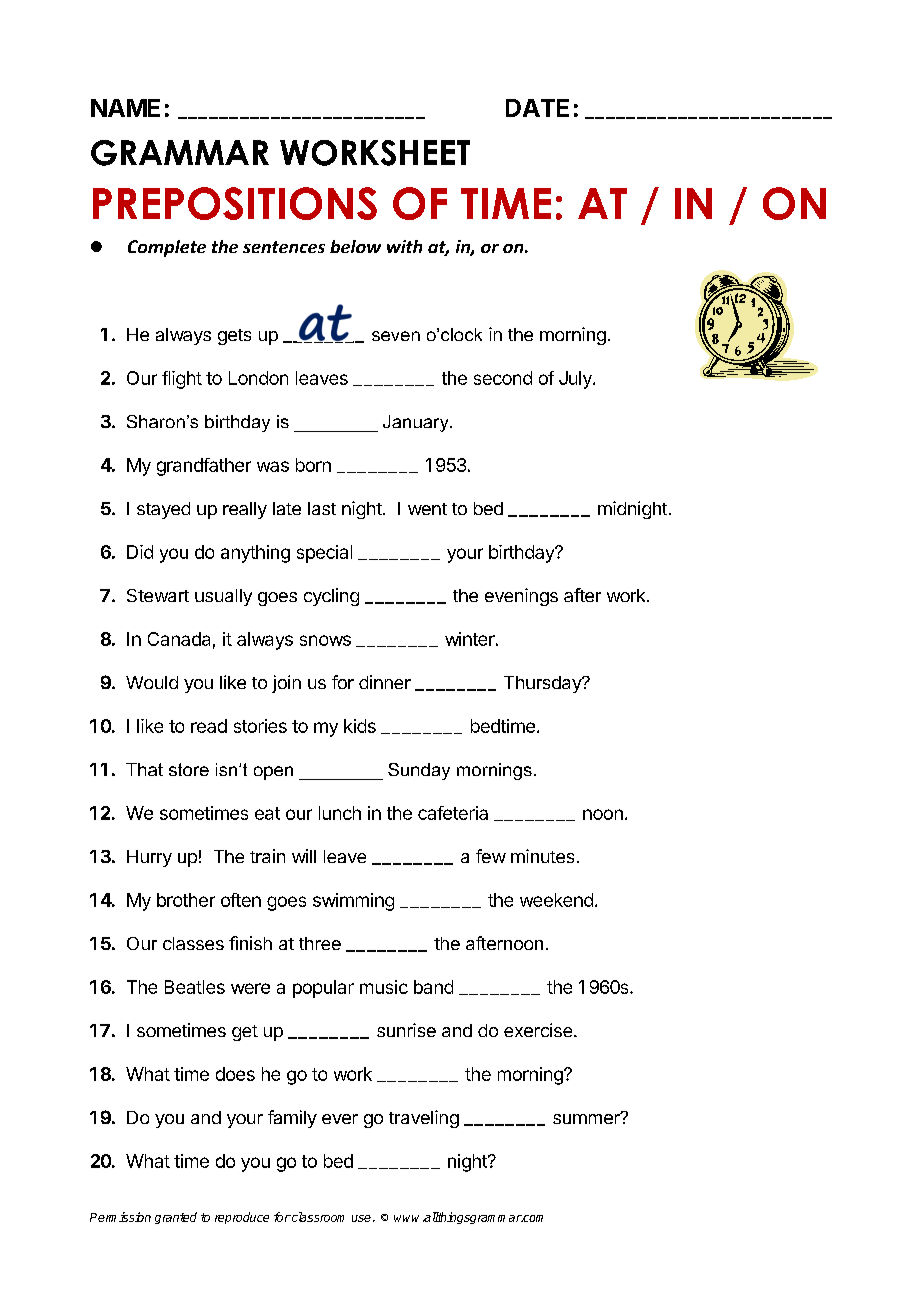 The width and height of the document is (924, 1308). I want to click on weekend, so click(556, 900).
